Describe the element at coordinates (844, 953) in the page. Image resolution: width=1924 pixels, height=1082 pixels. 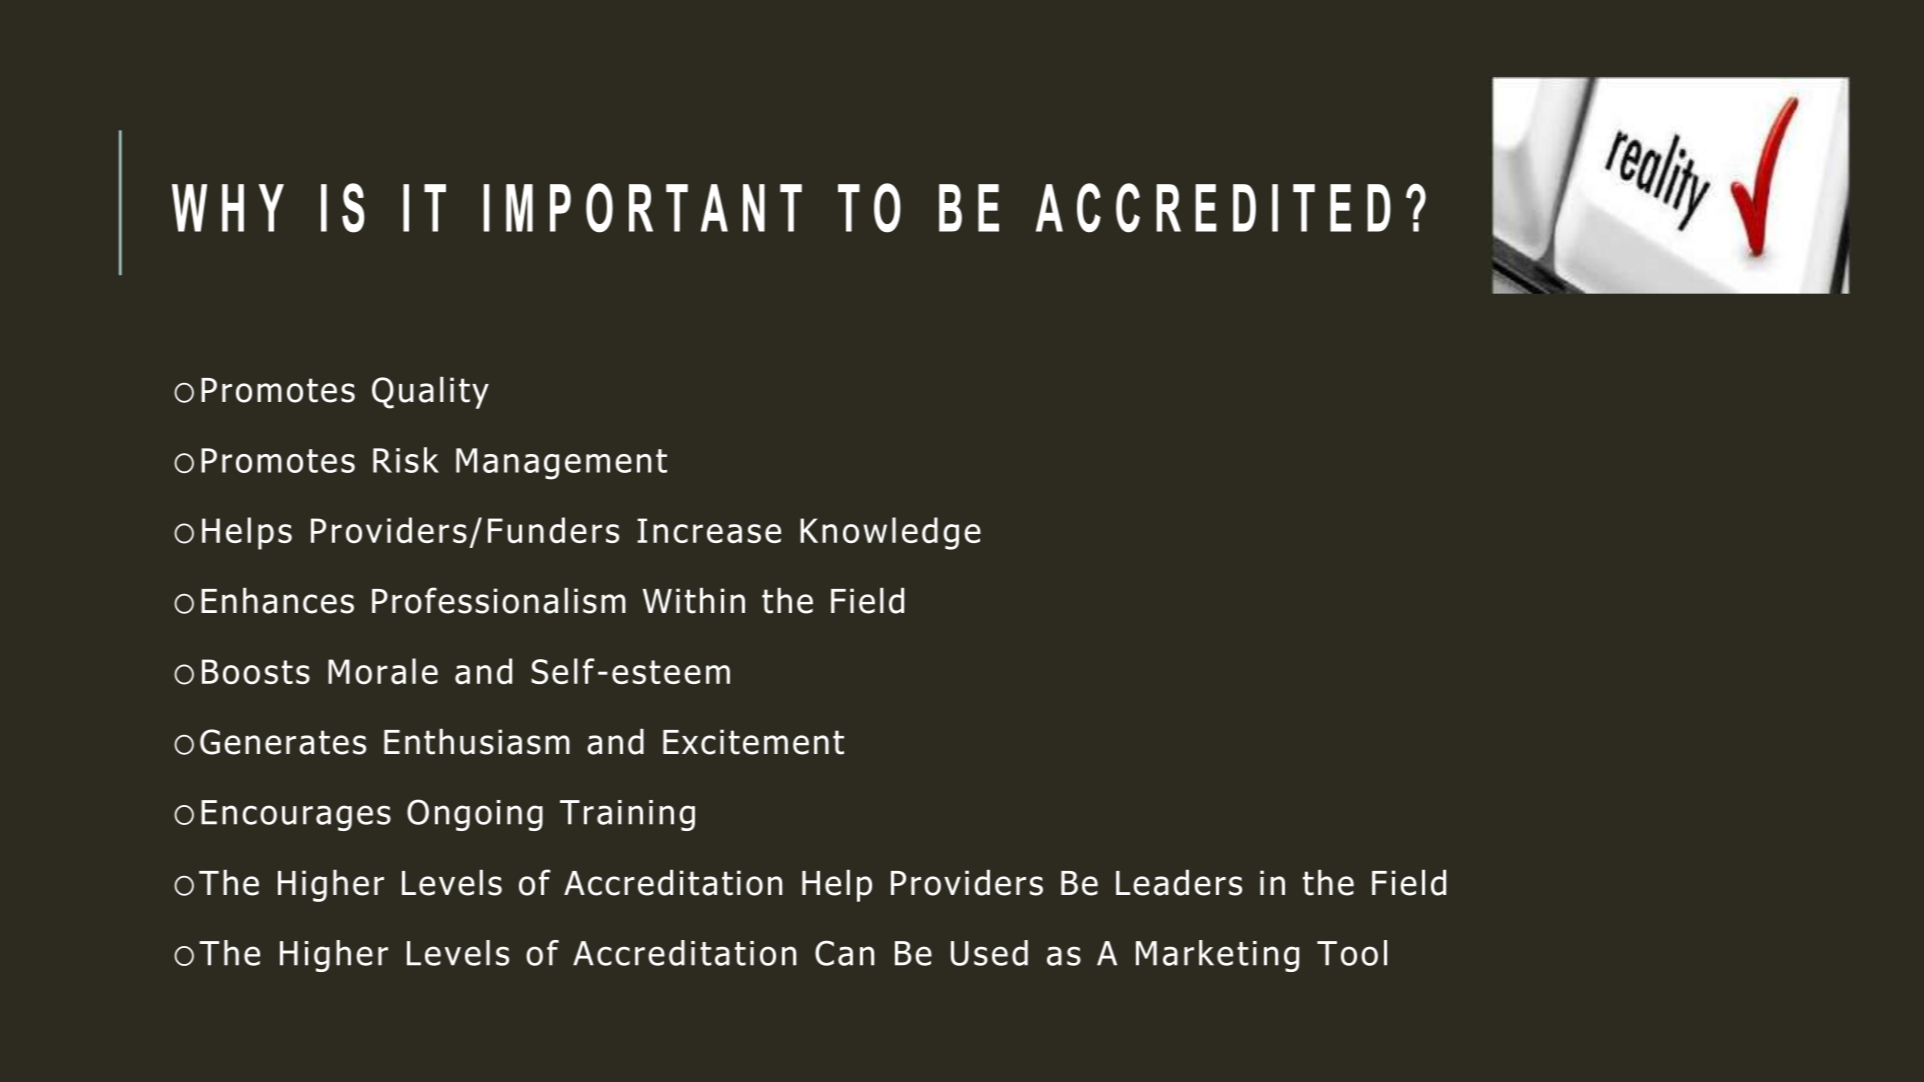
I see `Can` at that location.
